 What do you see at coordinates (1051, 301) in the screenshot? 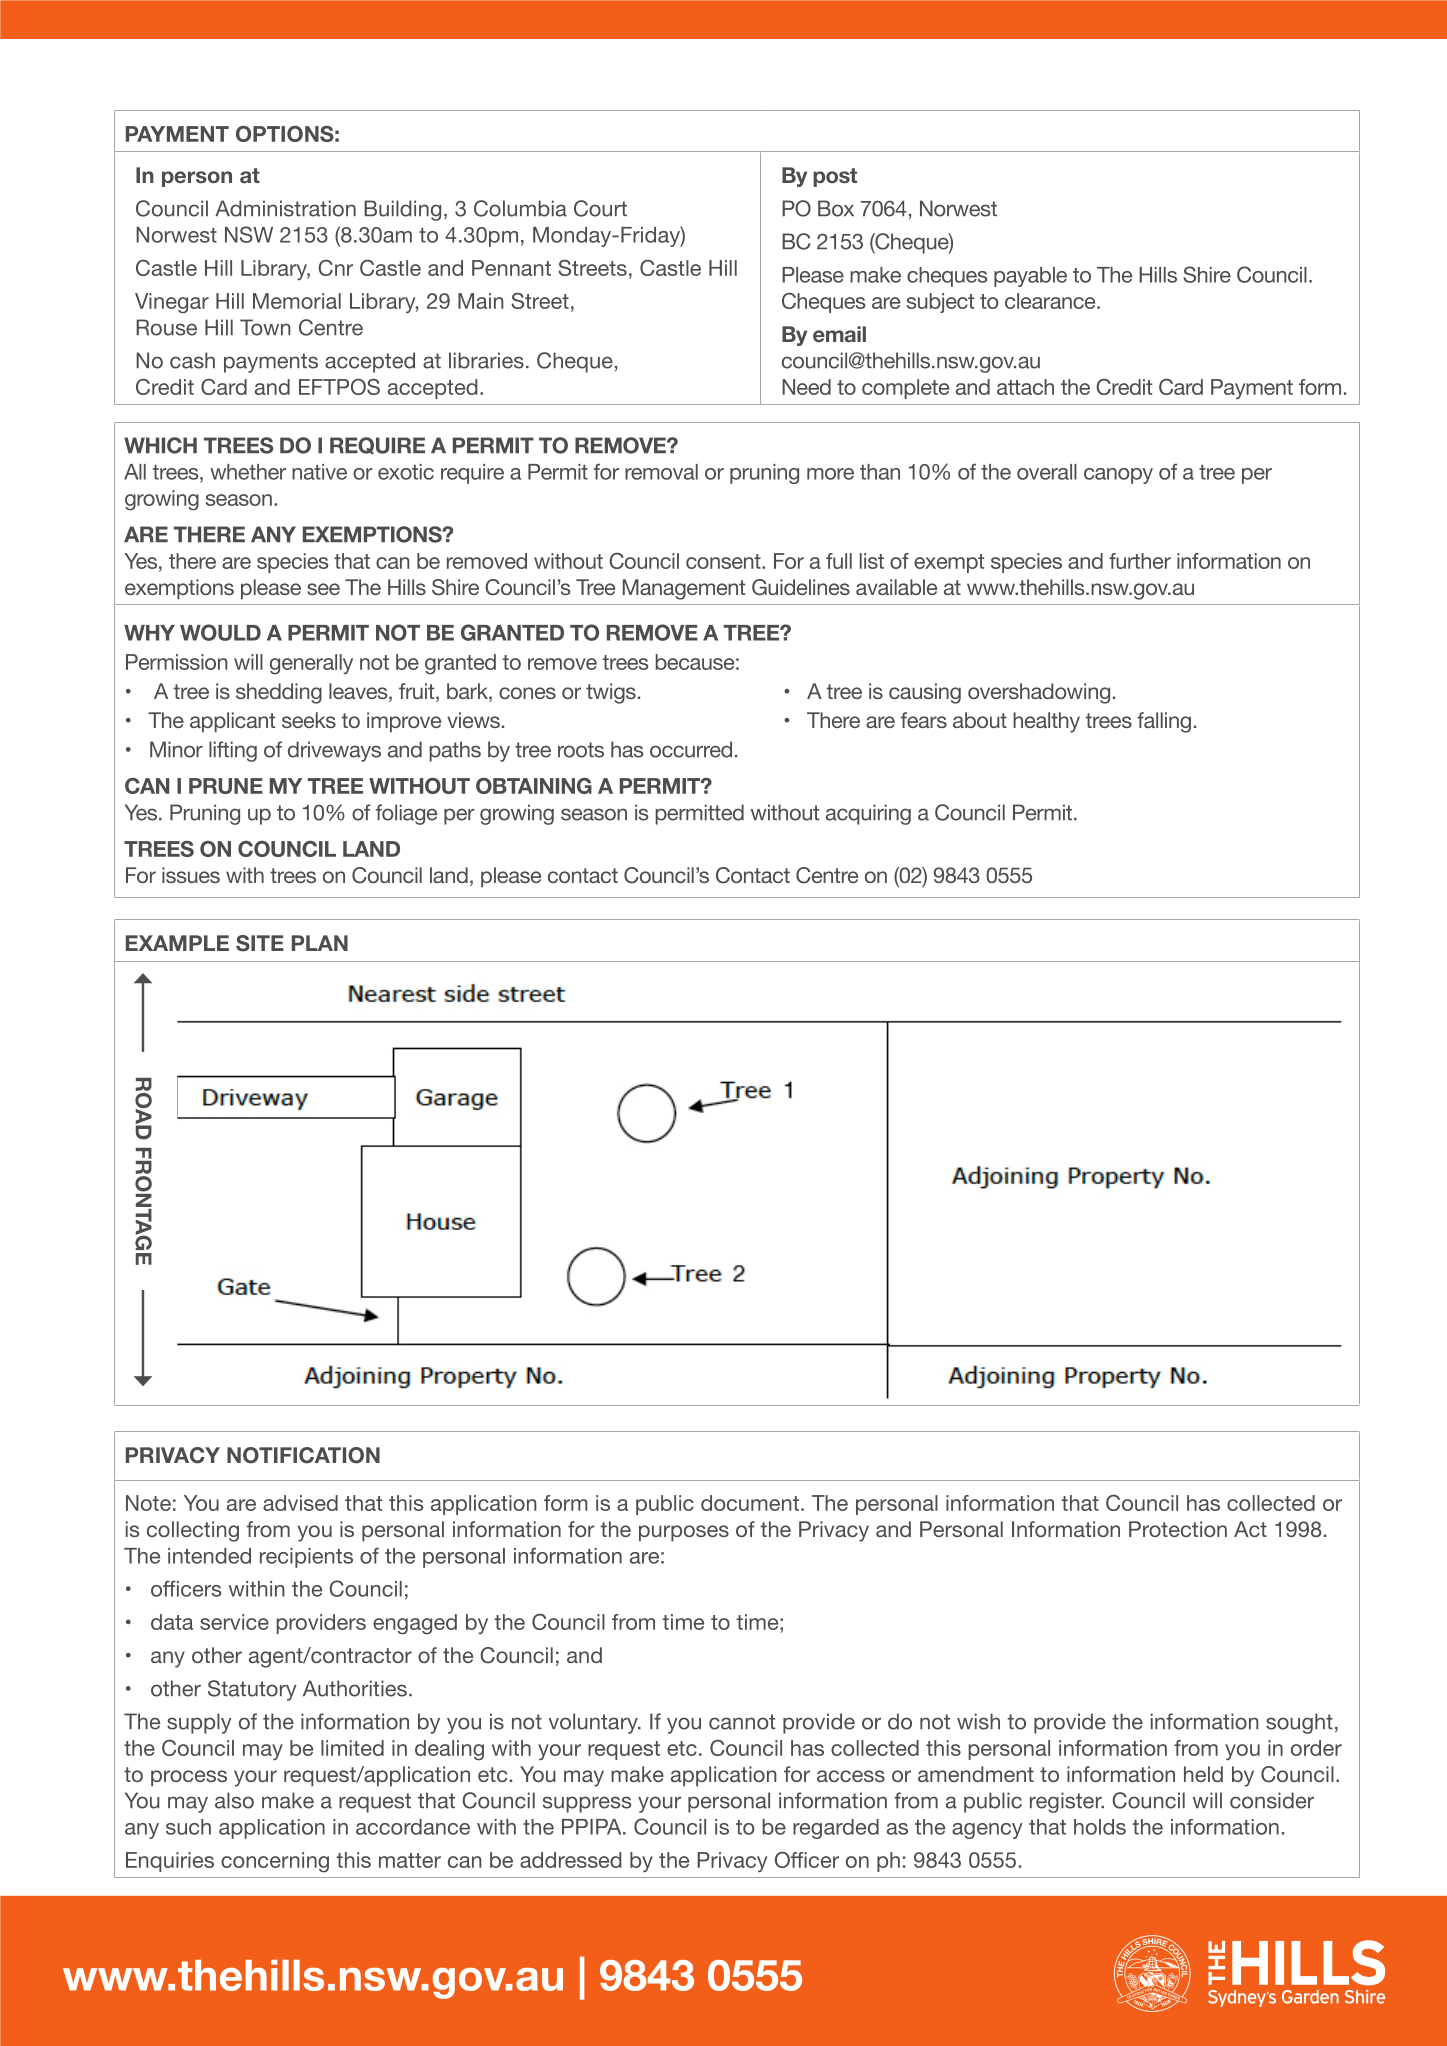
I see `clearance` at bounding box center [1051, 301].
